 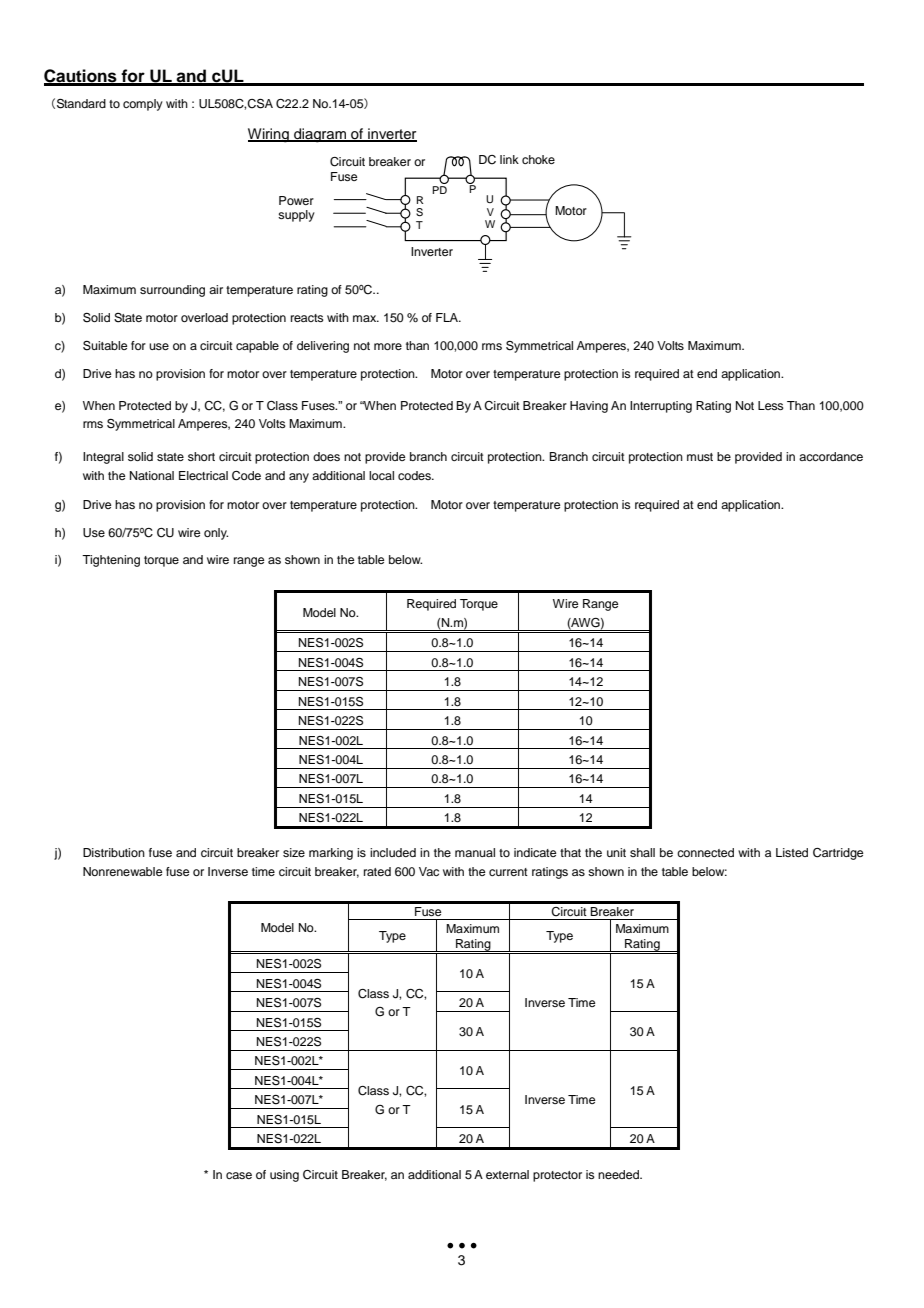 What do you see at coordinates (143, 105) in the document?
I see `comply` at bounding box center [143, 105].
